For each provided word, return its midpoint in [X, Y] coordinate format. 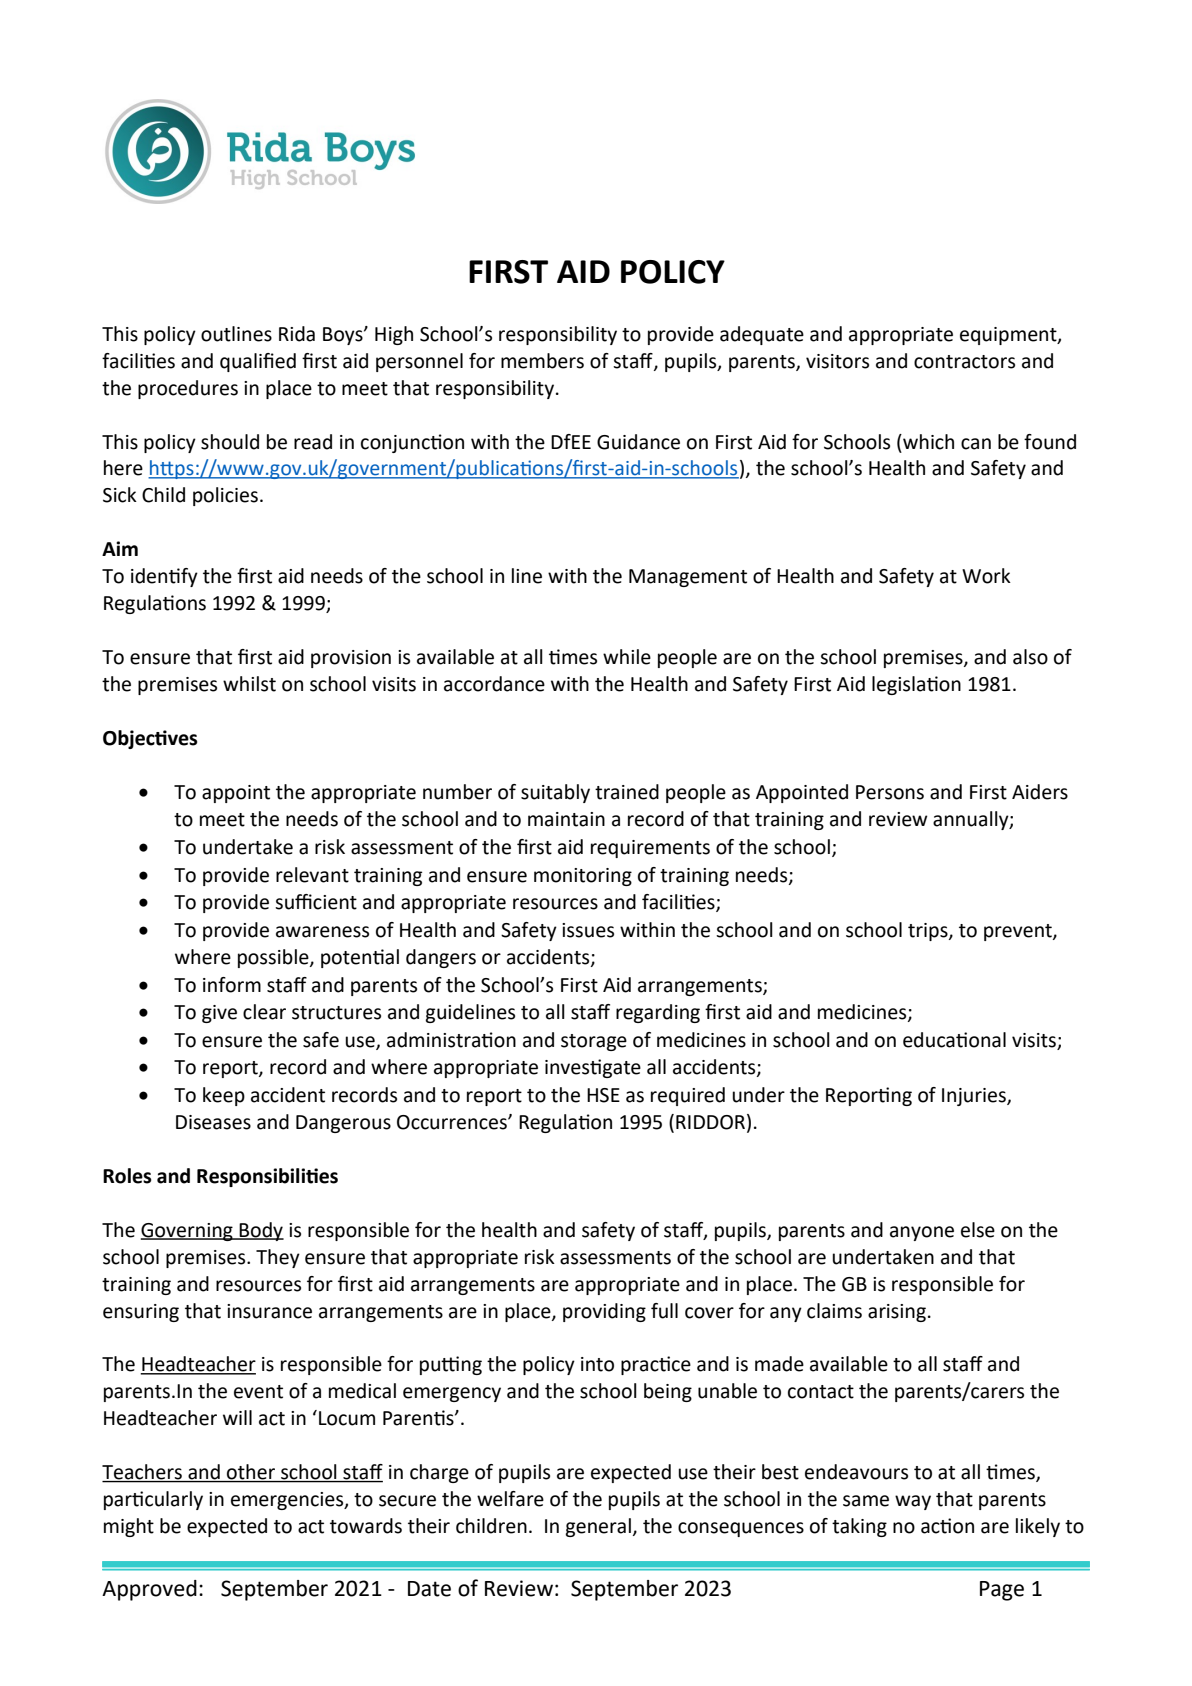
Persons [890, 792]
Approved [149, 1590]
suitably [555, 793]
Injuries [975, 1097]
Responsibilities [267, 1177]
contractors [964, 362]
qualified [258, 362]
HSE [603, 1095]
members [542, 361]
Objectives [150, 739]
